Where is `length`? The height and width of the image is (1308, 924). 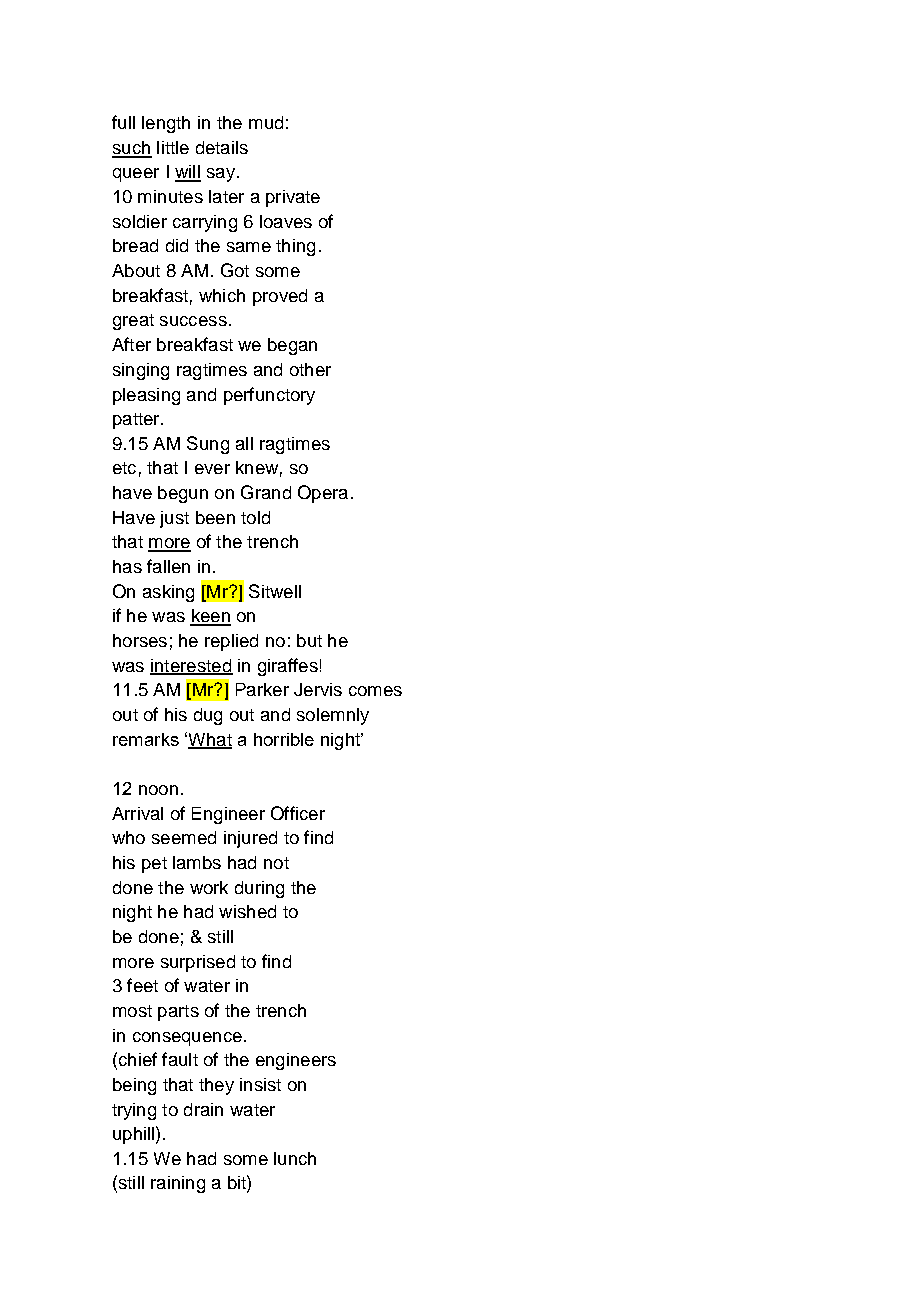
length is located at coordinates (166, 124).
